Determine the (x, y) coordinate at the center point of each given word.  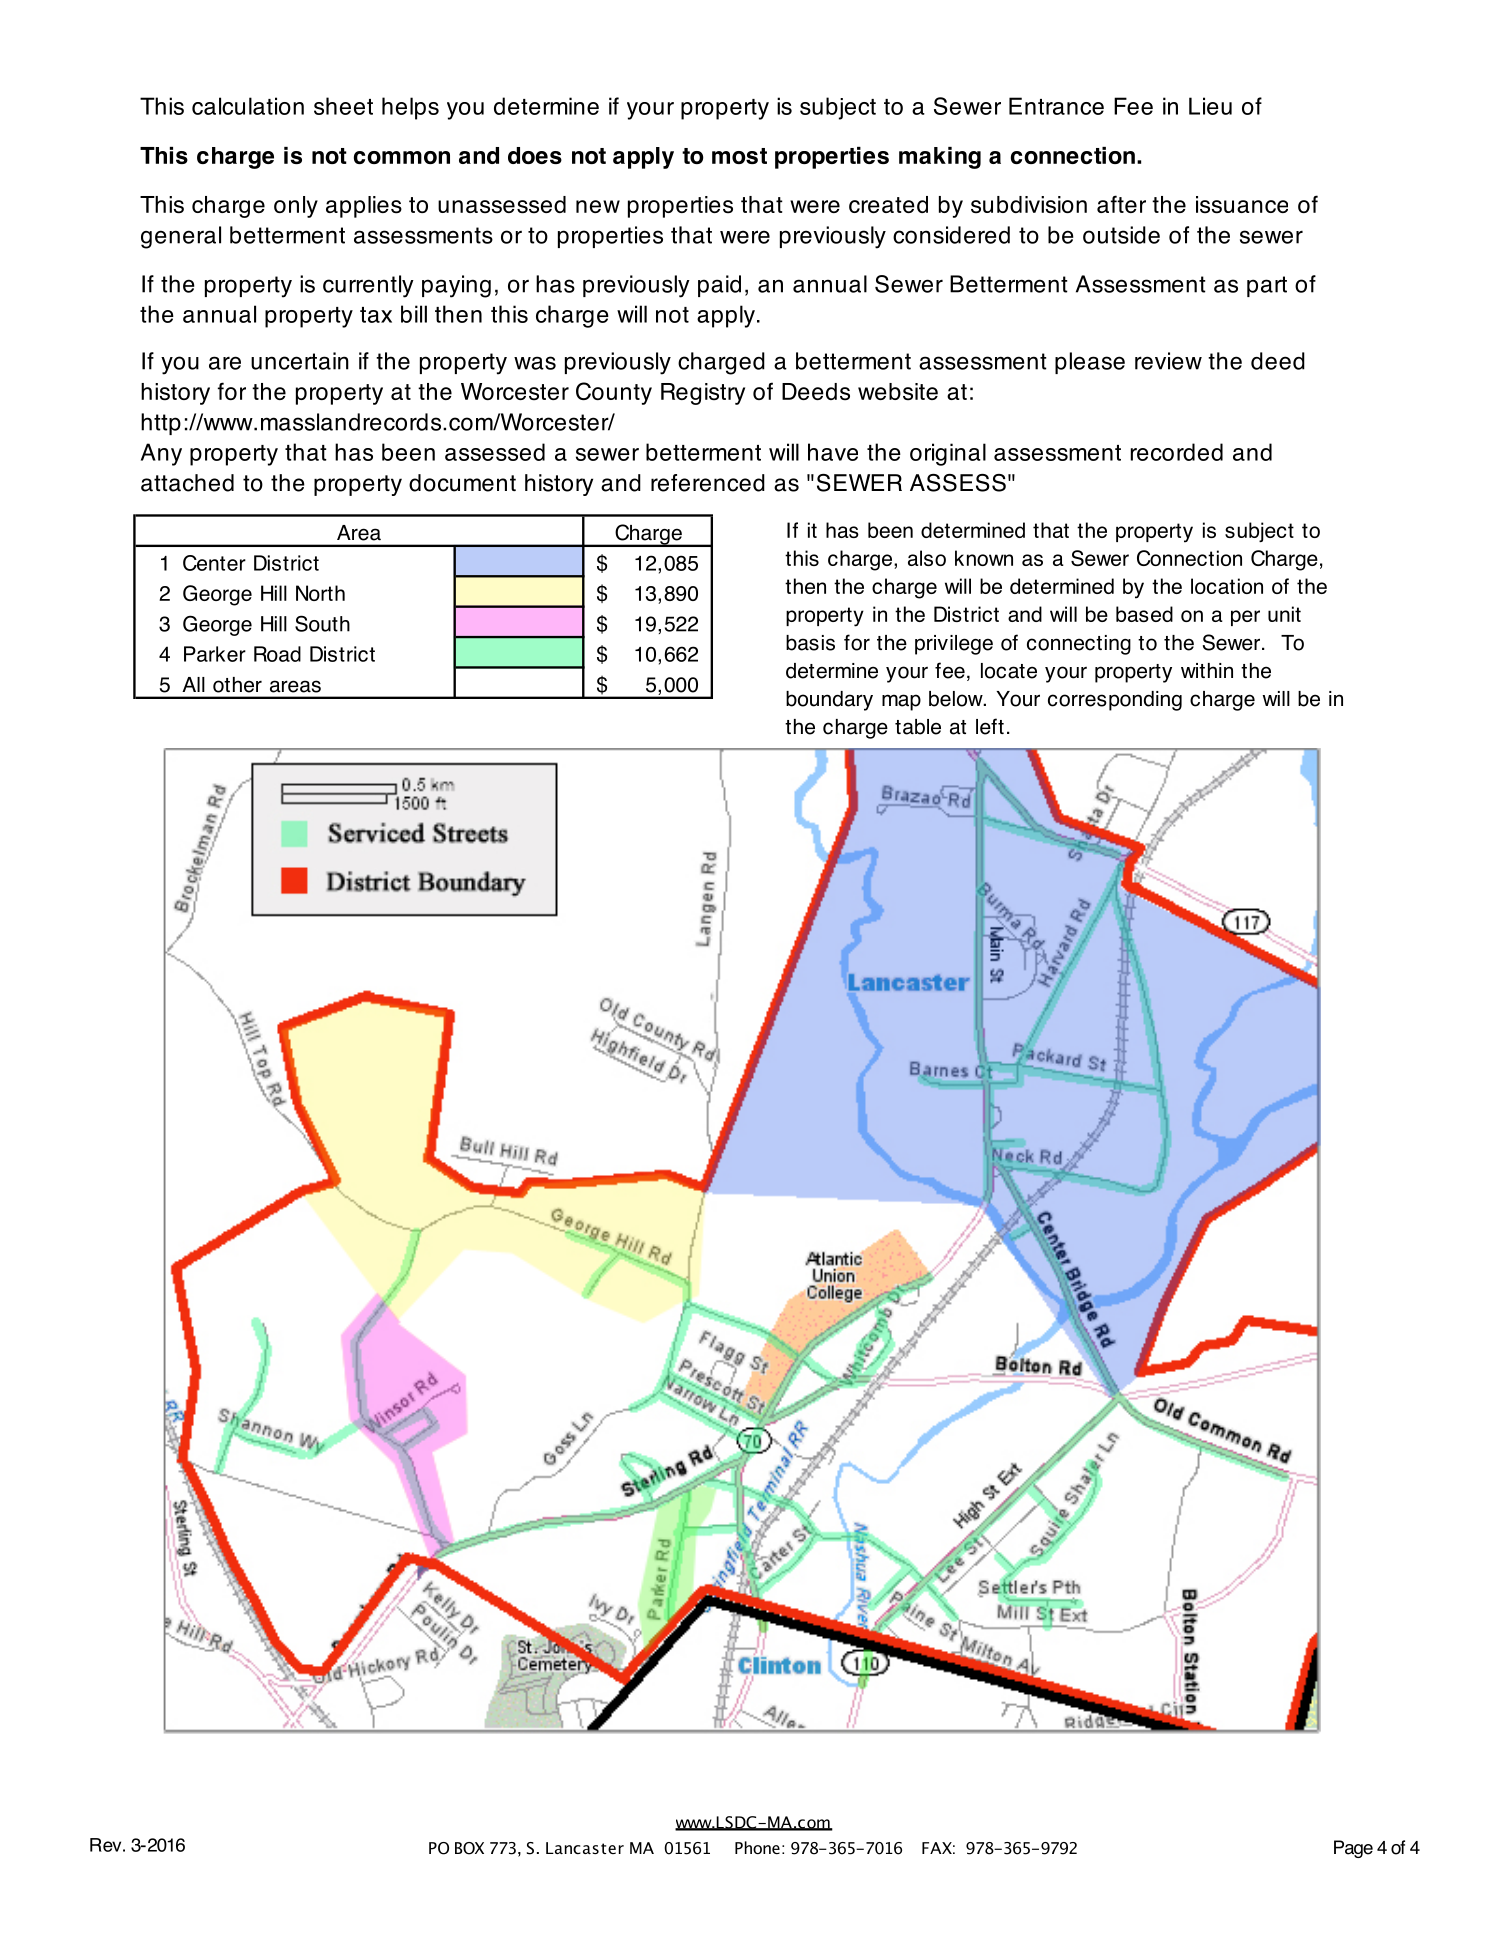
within (1207, 670)
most (739, 156)
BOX (469, 1848)
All (193, 684)
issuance (1242, 205)
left (990, 726)
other (237, 685)
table (918, 727)
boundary (829, 701)
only (296, 207)
